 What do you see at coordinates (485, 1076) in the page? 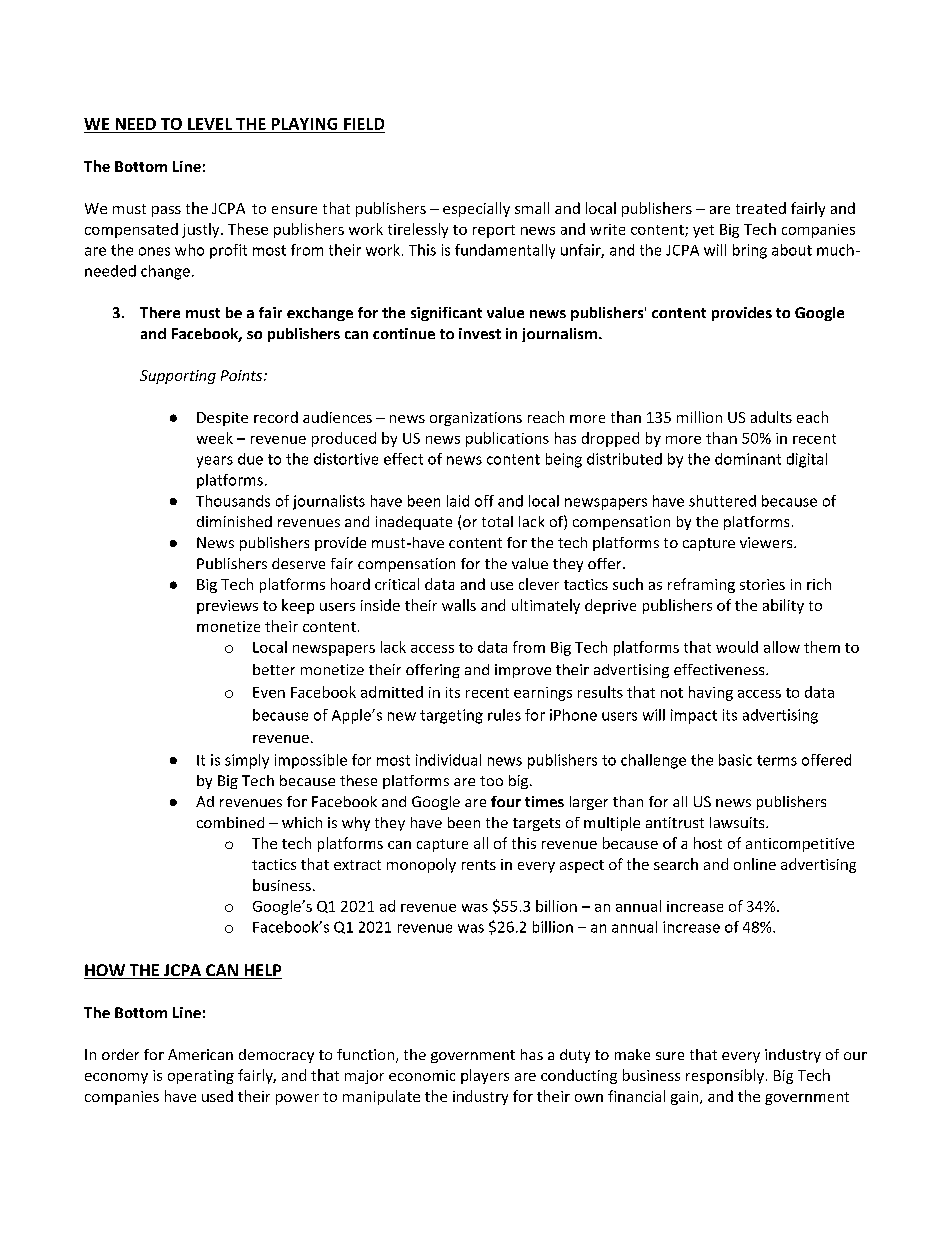
I see `players` at bounding box center [485, 1076].
